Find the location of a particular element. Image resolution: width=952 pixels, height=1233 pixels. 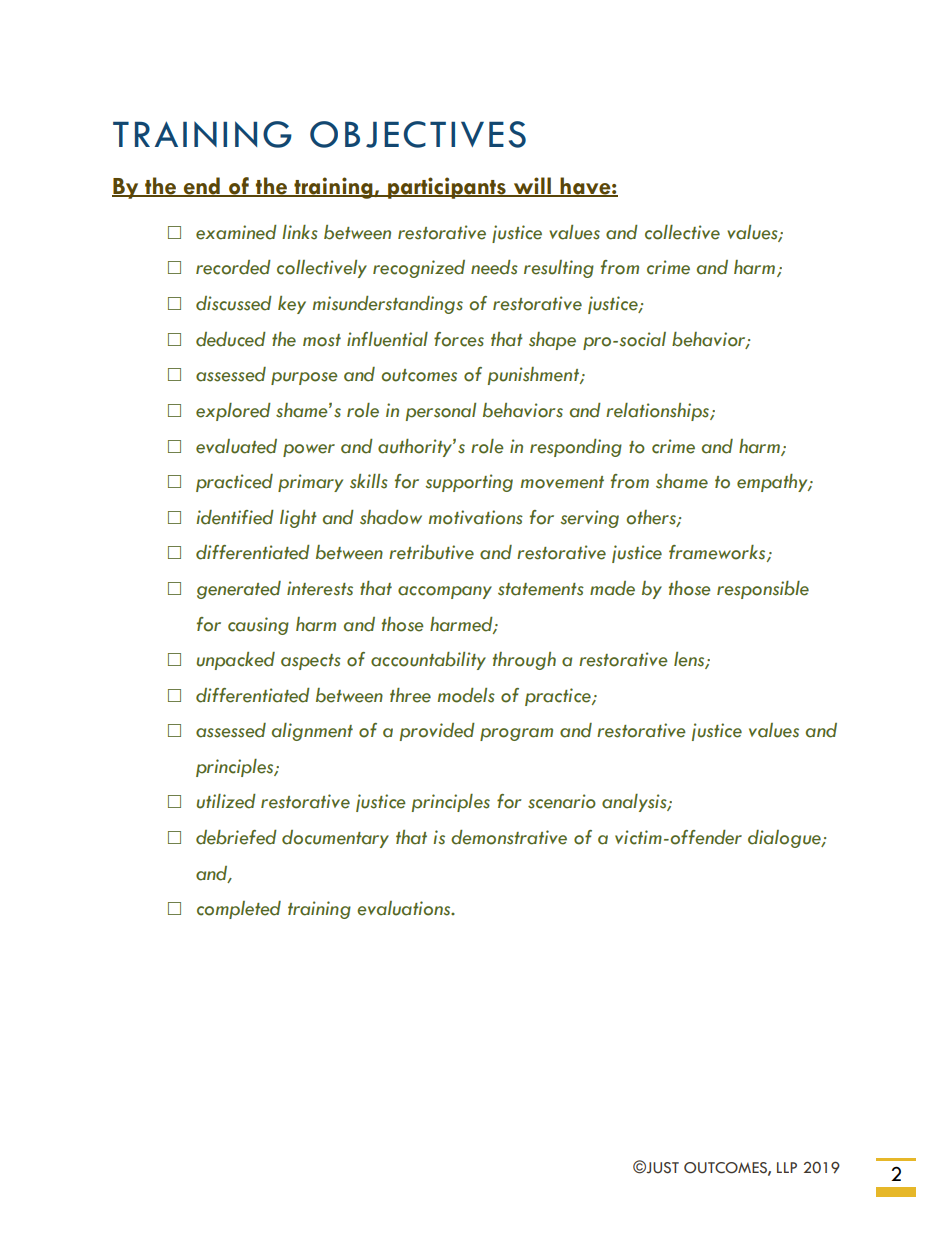

will is located at coordinates (532, 186).
